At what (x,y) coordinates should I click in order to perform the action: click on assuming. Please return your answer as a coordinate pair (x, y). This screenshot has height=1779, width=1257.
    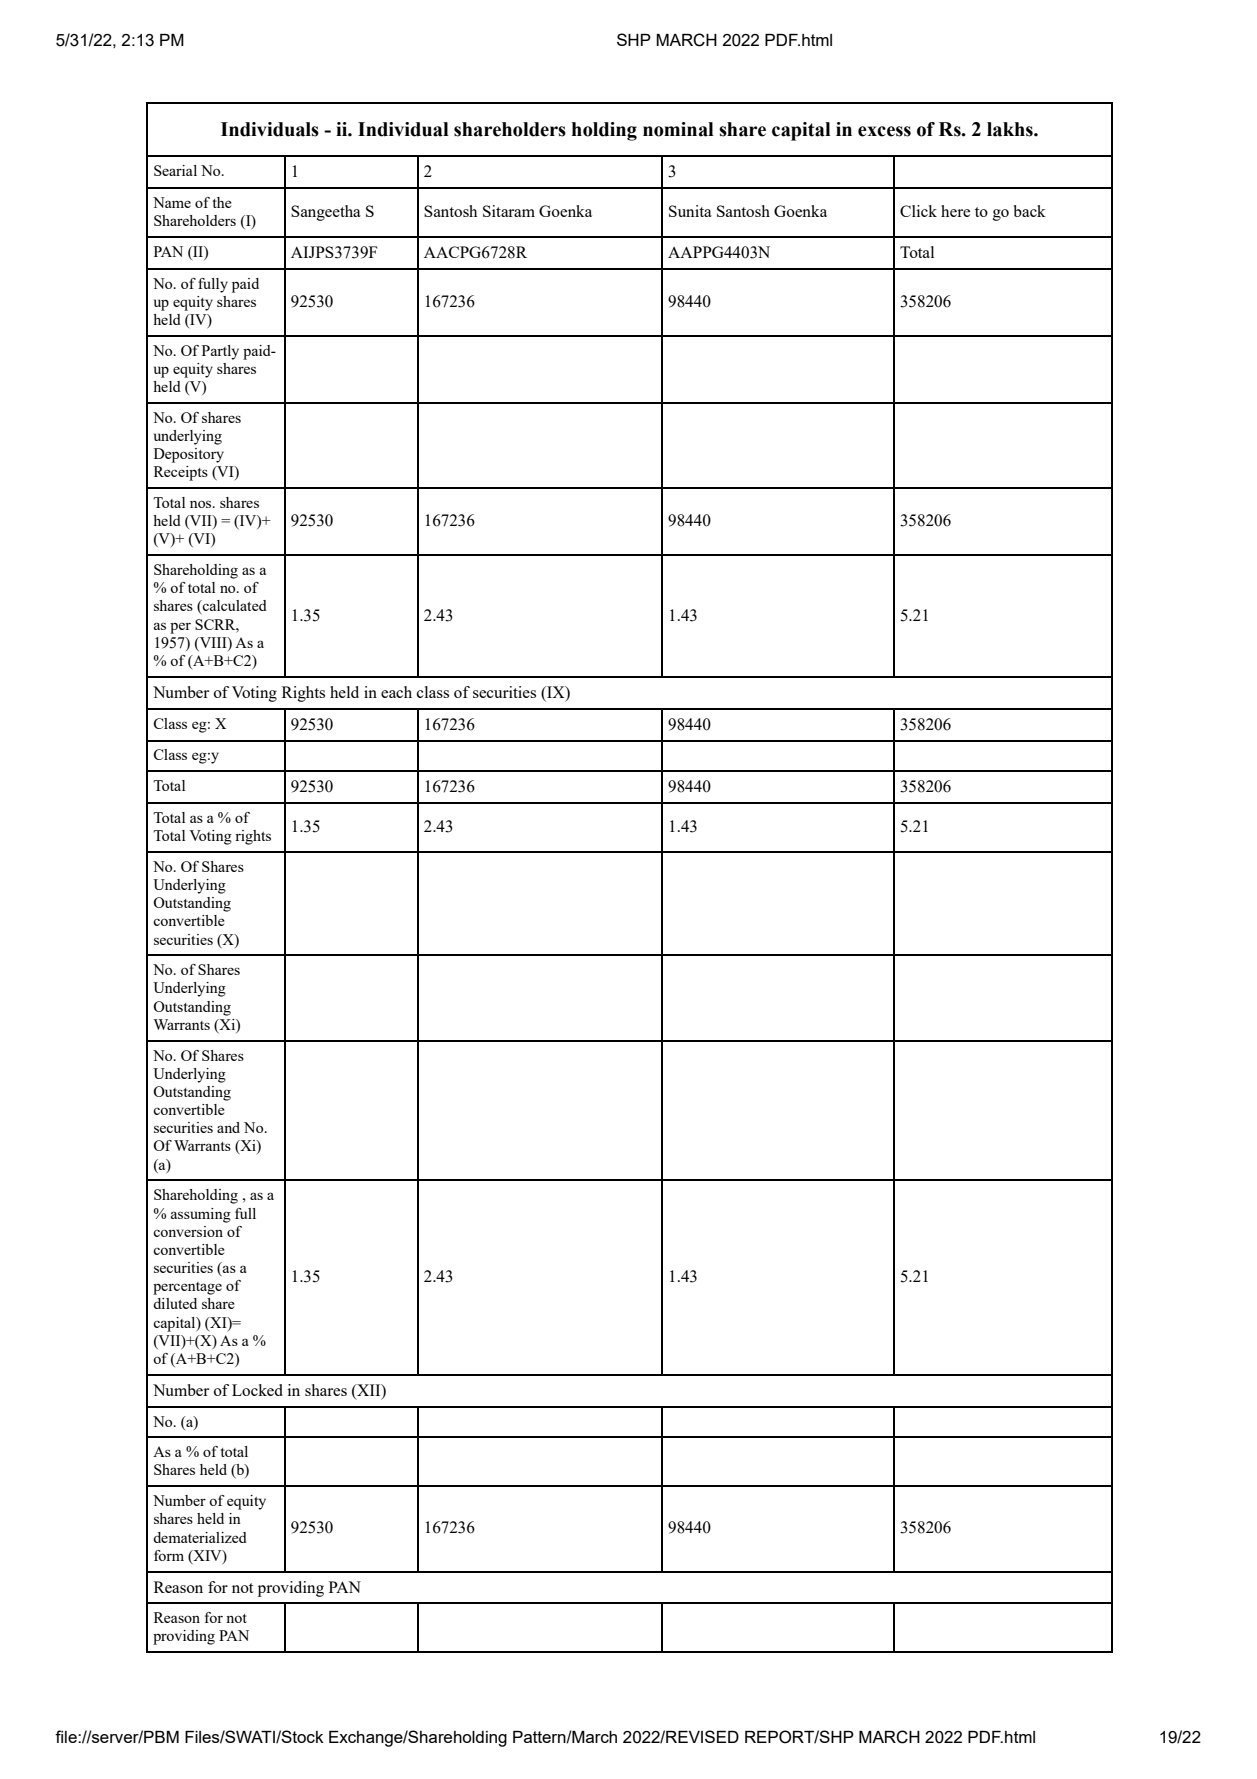
    Looking at the image, I should click on (201, 1215).
